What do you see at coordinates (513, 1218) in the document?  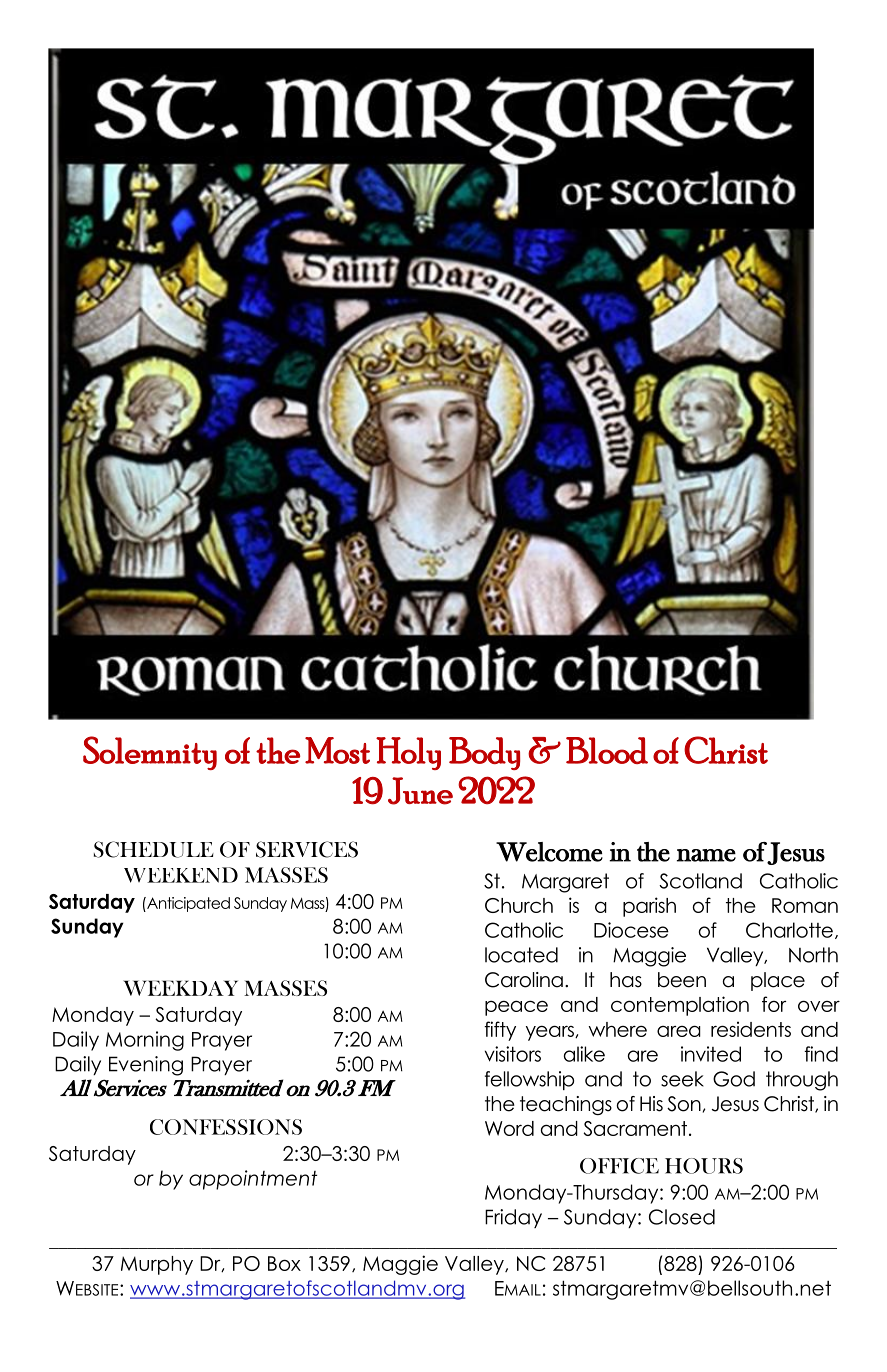 I see `Friday` at bounding box center [513, 1218].
